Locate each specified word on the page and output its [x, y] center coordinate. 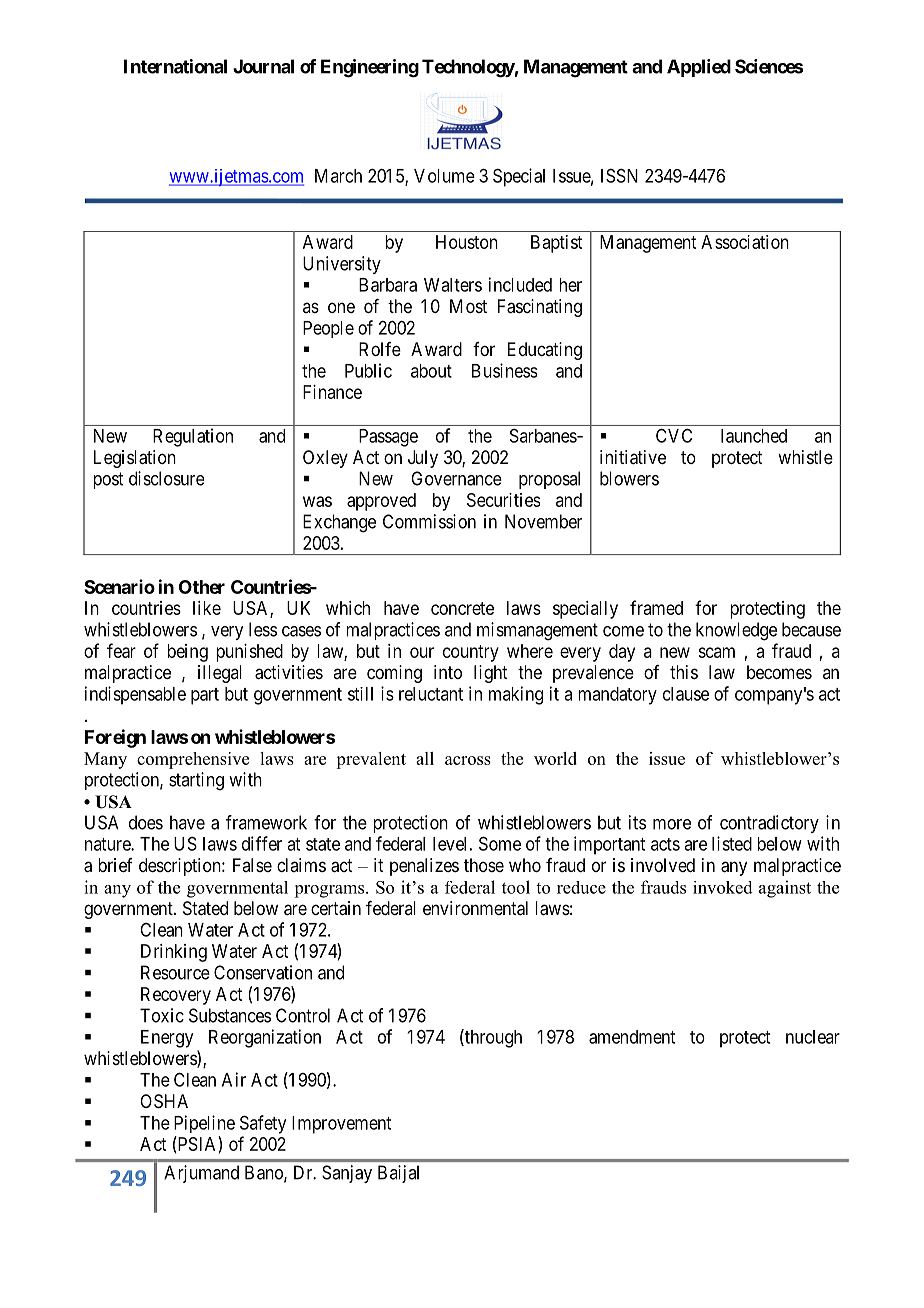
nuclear [813, 1037]
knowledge [736, 631]
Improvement [341, 1125]
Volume [444, 176]
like [207, 608]
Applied [699, 68]
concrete [462, 608]
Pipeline [204, 1124]
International [175, 66]
